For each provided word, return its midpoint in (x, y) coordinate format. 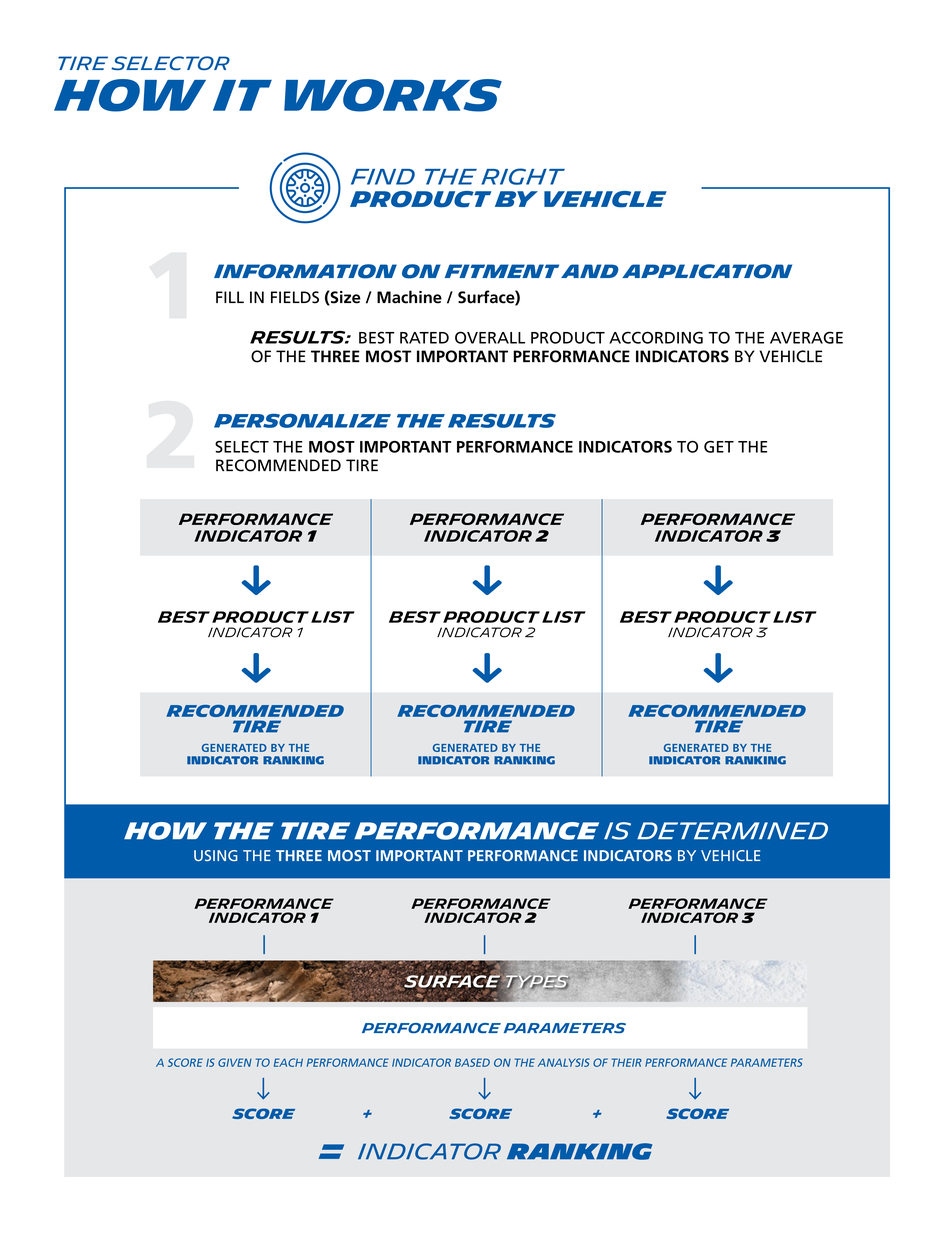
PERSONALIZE (302, 421)
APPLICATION (707, 271)
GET (719, 447)
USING (216, 855)
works (393, 95)
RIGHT (523, 176)
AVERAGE (806, 337)
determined (732, 830)
